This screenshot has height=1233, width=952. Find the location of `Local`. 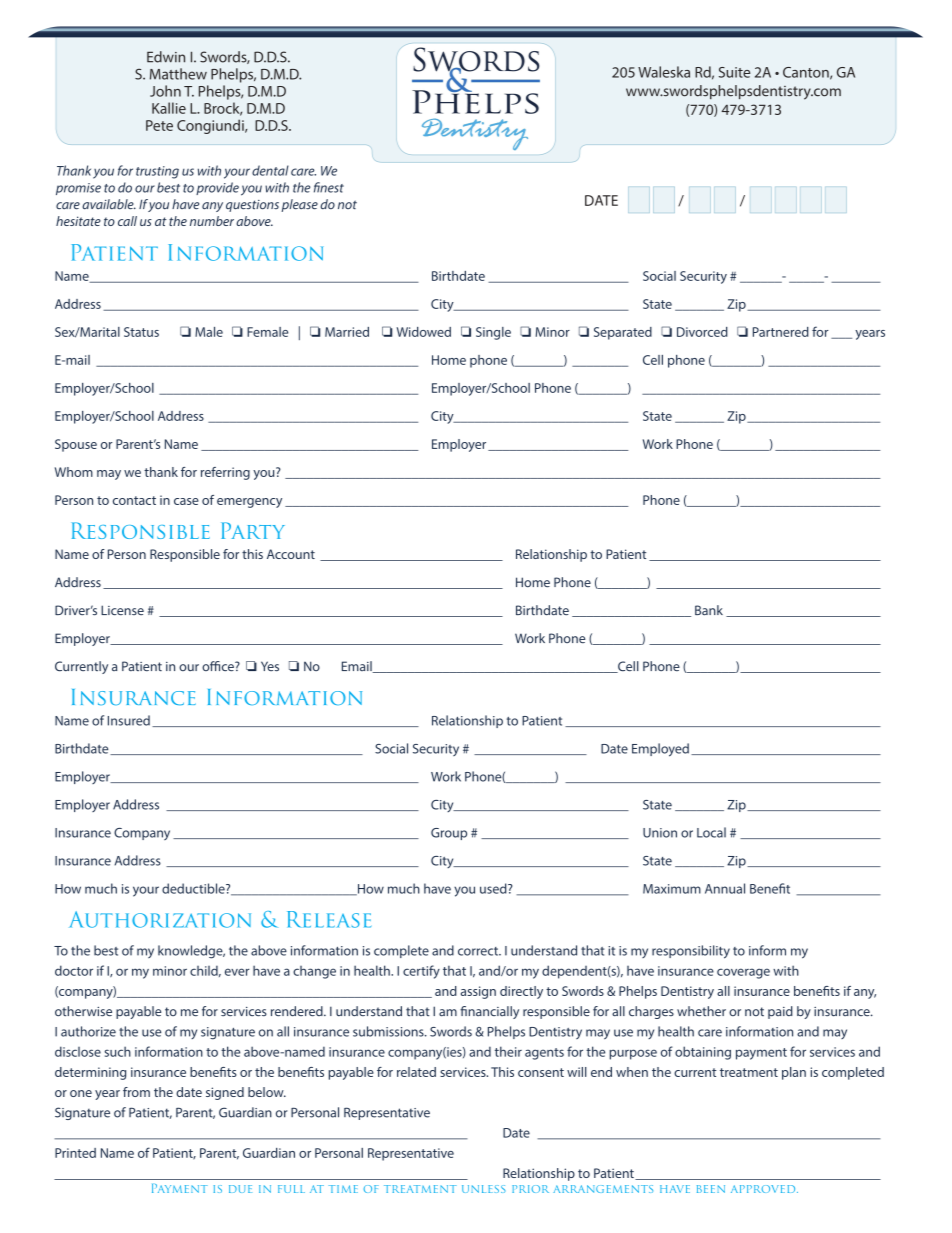

Local is located at coordinates (711, 832).
